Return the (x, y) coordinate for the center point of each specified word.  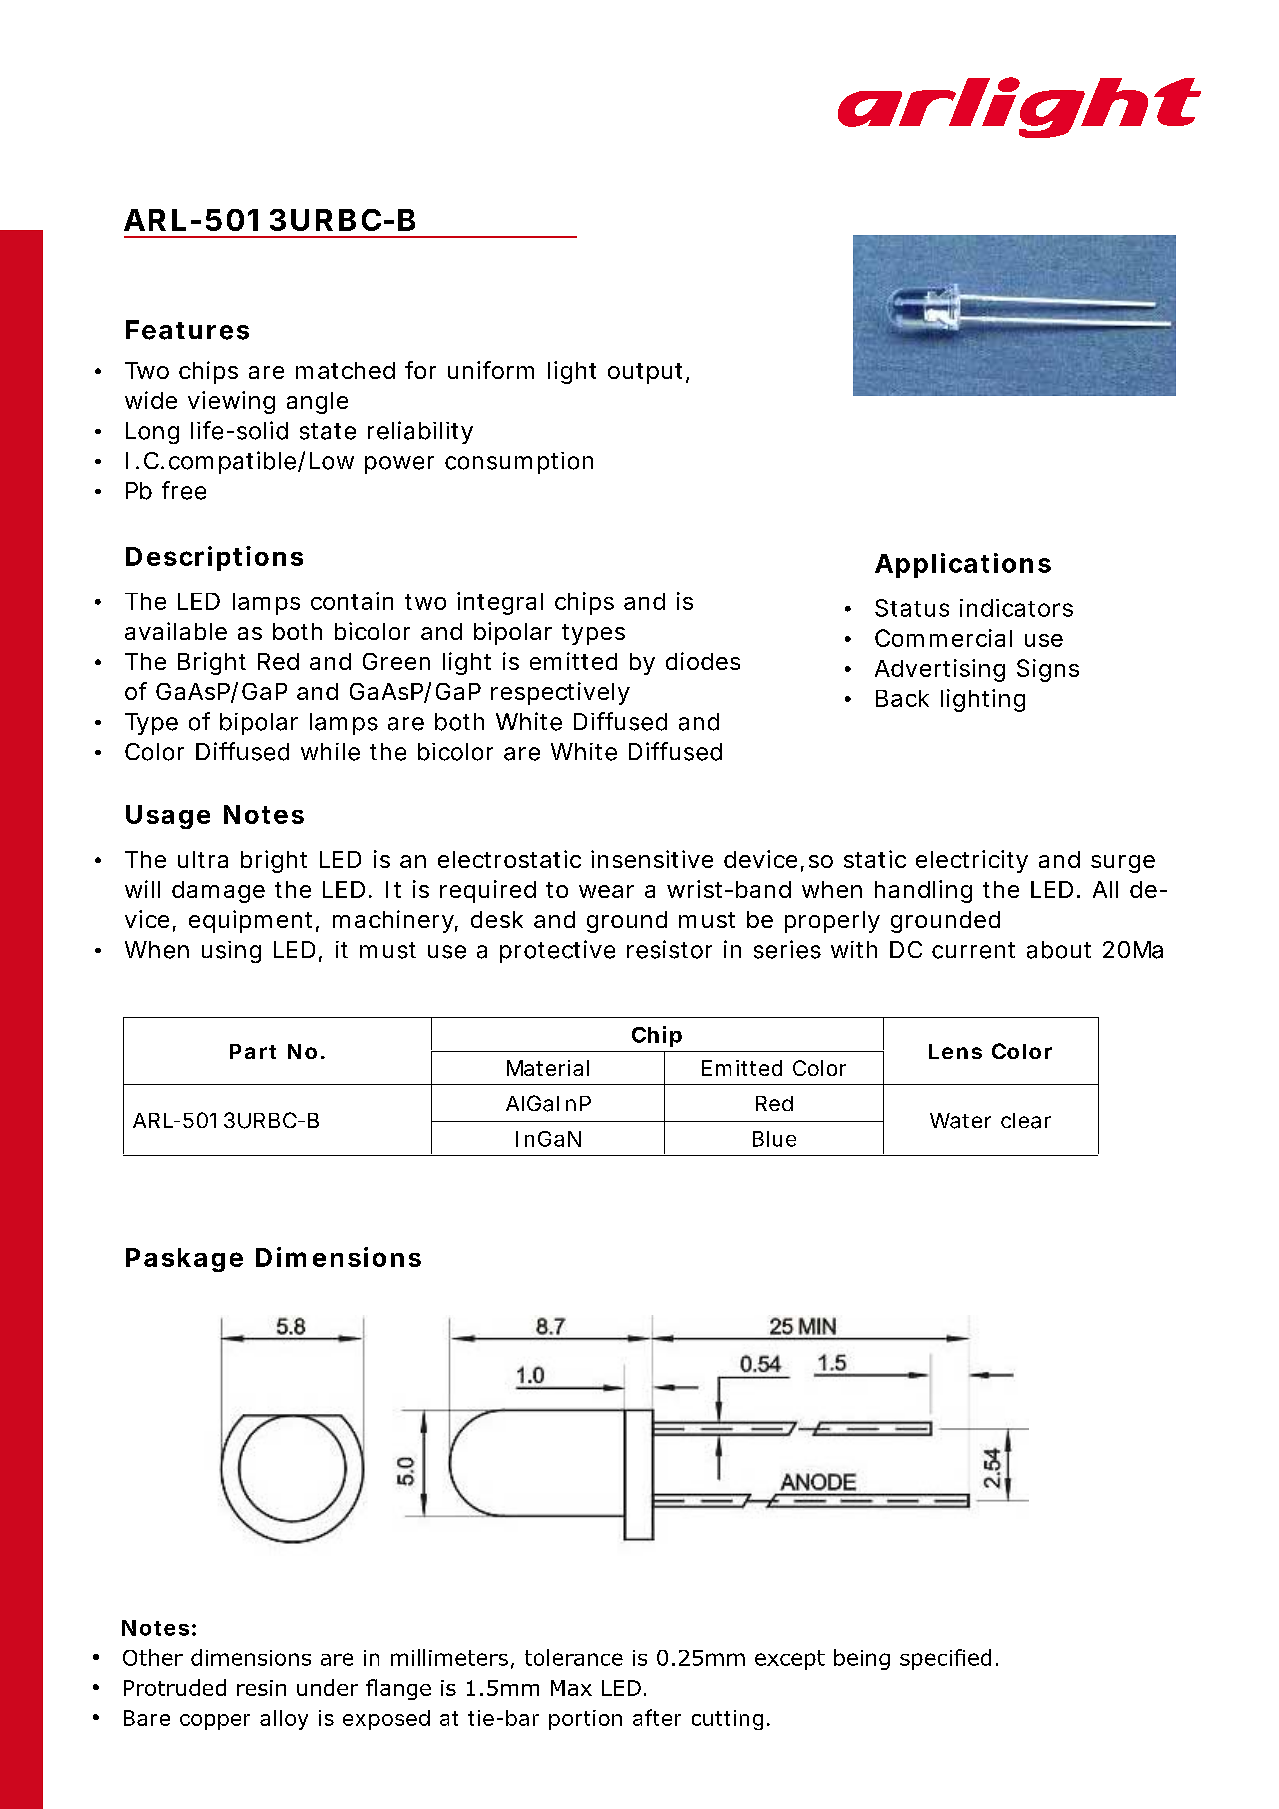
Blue (774, 1139)
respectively (560, 693)
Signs (1048, 670)
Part (253, 1051)
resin (261, 1688)
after (657, 1717)
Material (548, 1068)
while (330, 752)
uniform (491, 370)
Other (153, 1657)
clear (1026, 1121)
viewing (231, 402)
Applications (963, 565)
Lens (955, 1051)
